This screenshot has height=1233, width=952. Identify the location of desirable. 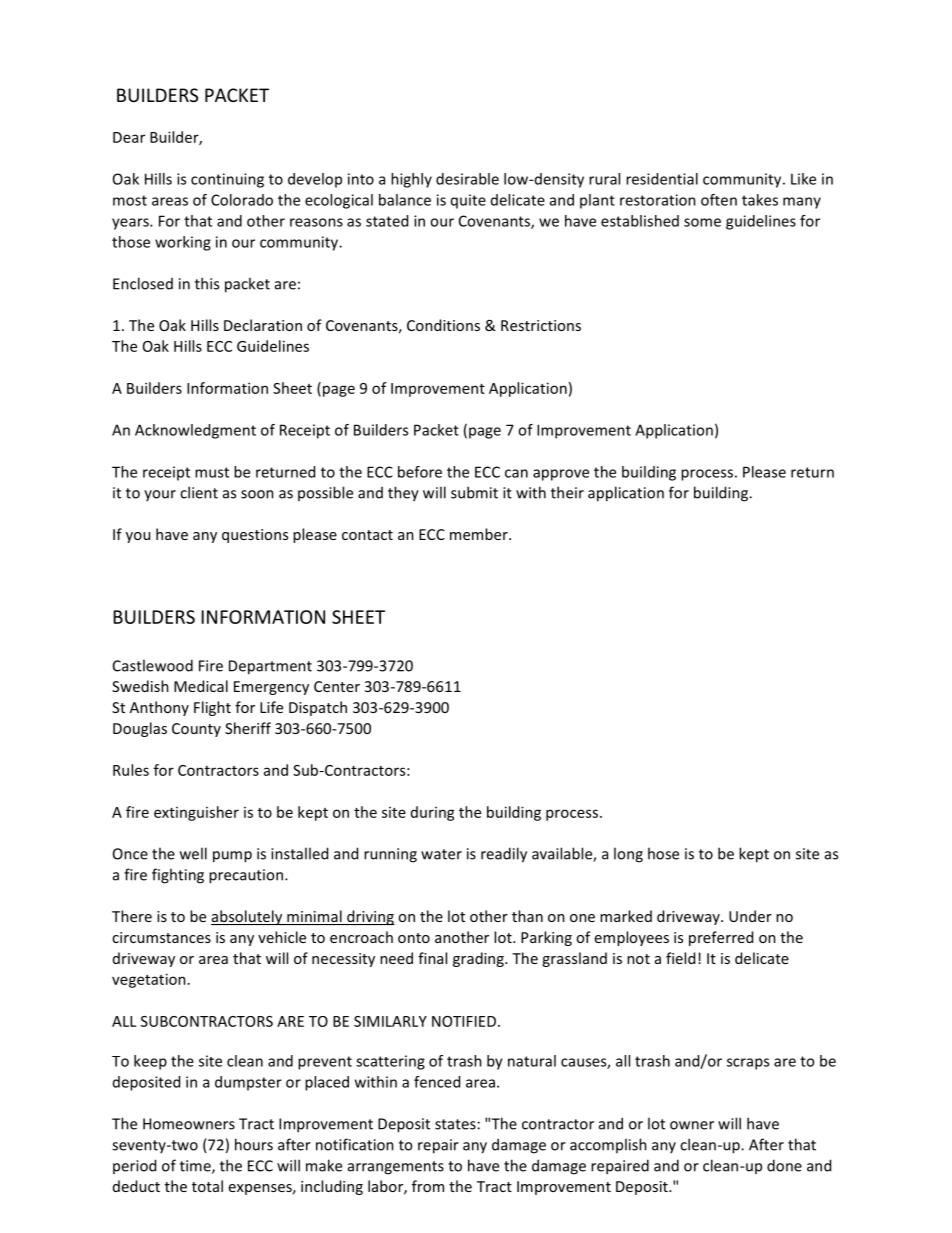
(467, 179).
